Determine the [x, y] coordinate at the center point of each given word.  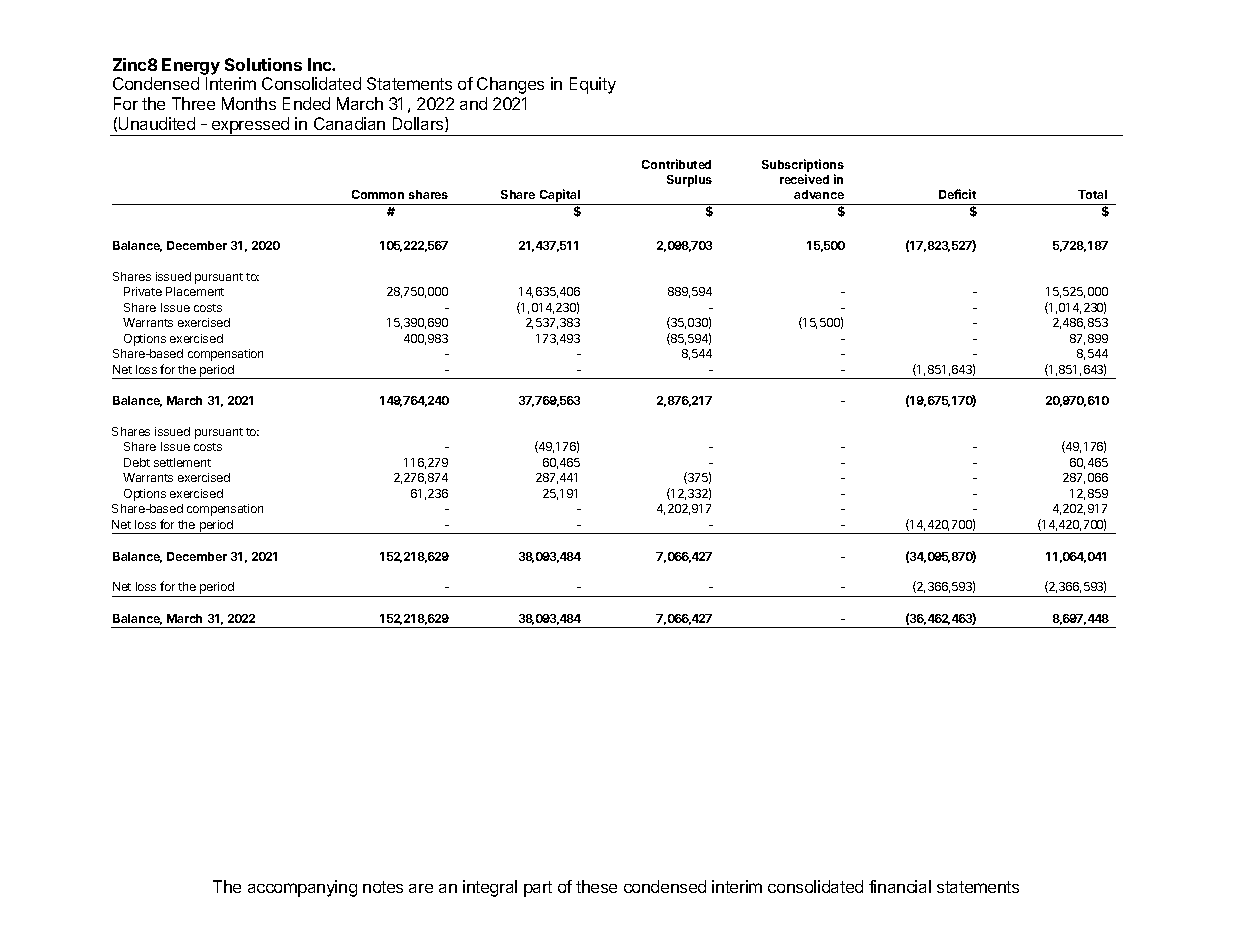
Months [249, 103]
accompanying [302, 888]
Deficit [957, 194]
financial [900, 886]
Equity [593, 85]
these [596, 886]
